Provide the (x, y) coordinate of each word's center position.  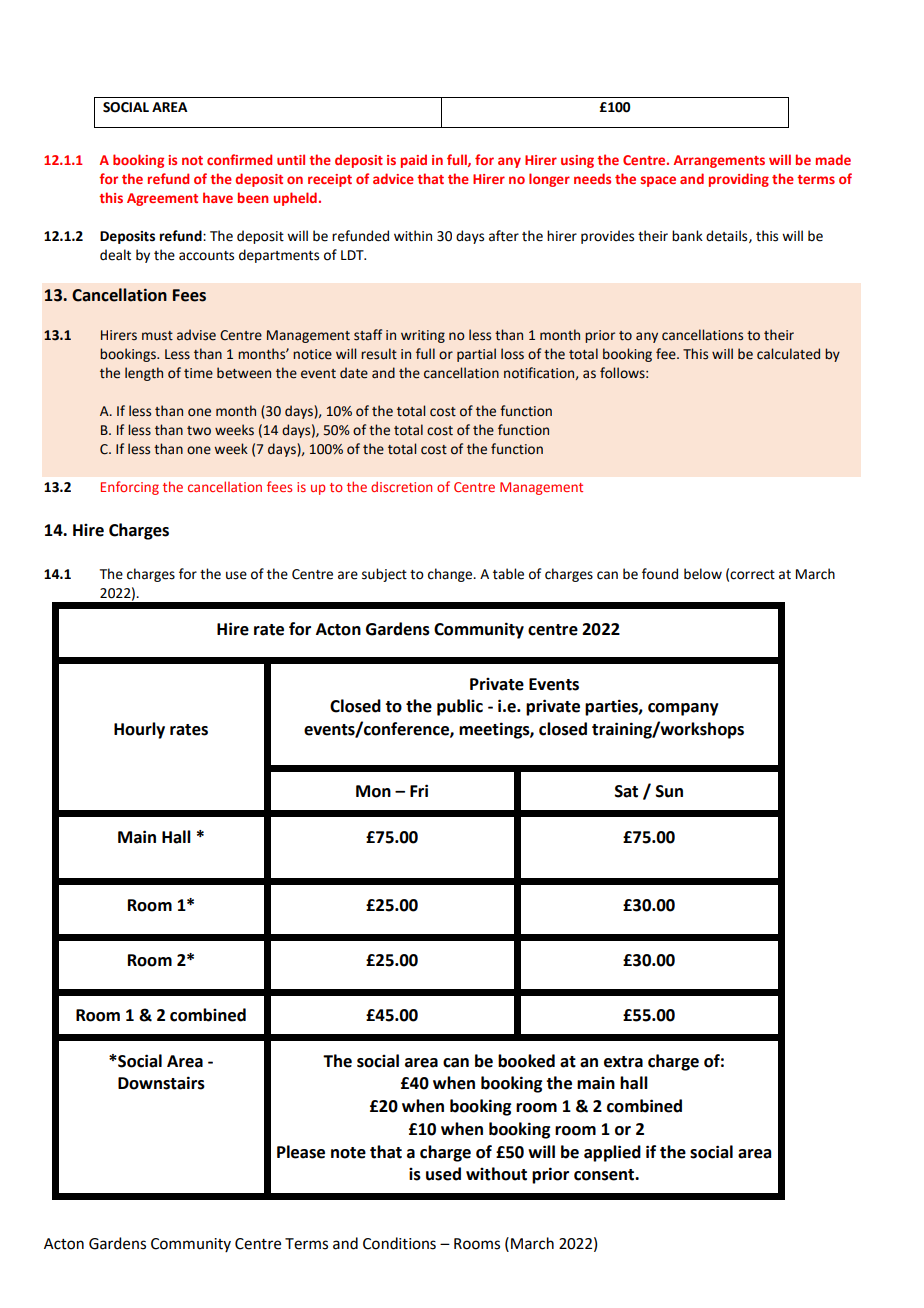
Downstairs (161, 1083)
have (218, 197)
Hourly (139, 730)
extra (623, 1062)
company (683, 709)
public (460, 707)
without (496, 1174)
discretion (401, 486)
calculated (788, 354)
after (504, 236)
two (199, 431)
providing (739, 180)
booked (526, 1061)
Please (301, 1152)
